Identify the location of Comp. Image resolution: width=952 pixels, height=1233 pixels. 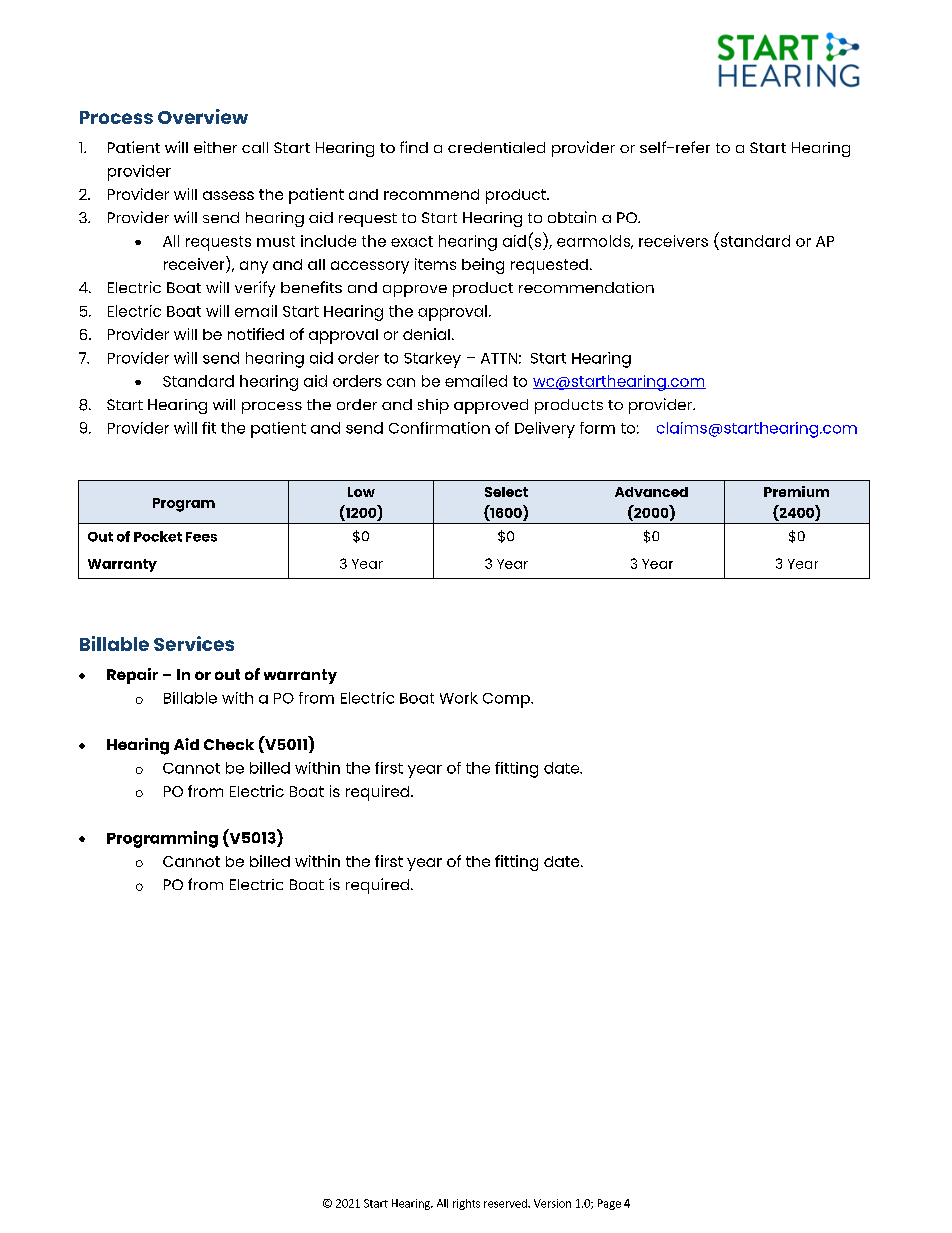
(507, 700).
